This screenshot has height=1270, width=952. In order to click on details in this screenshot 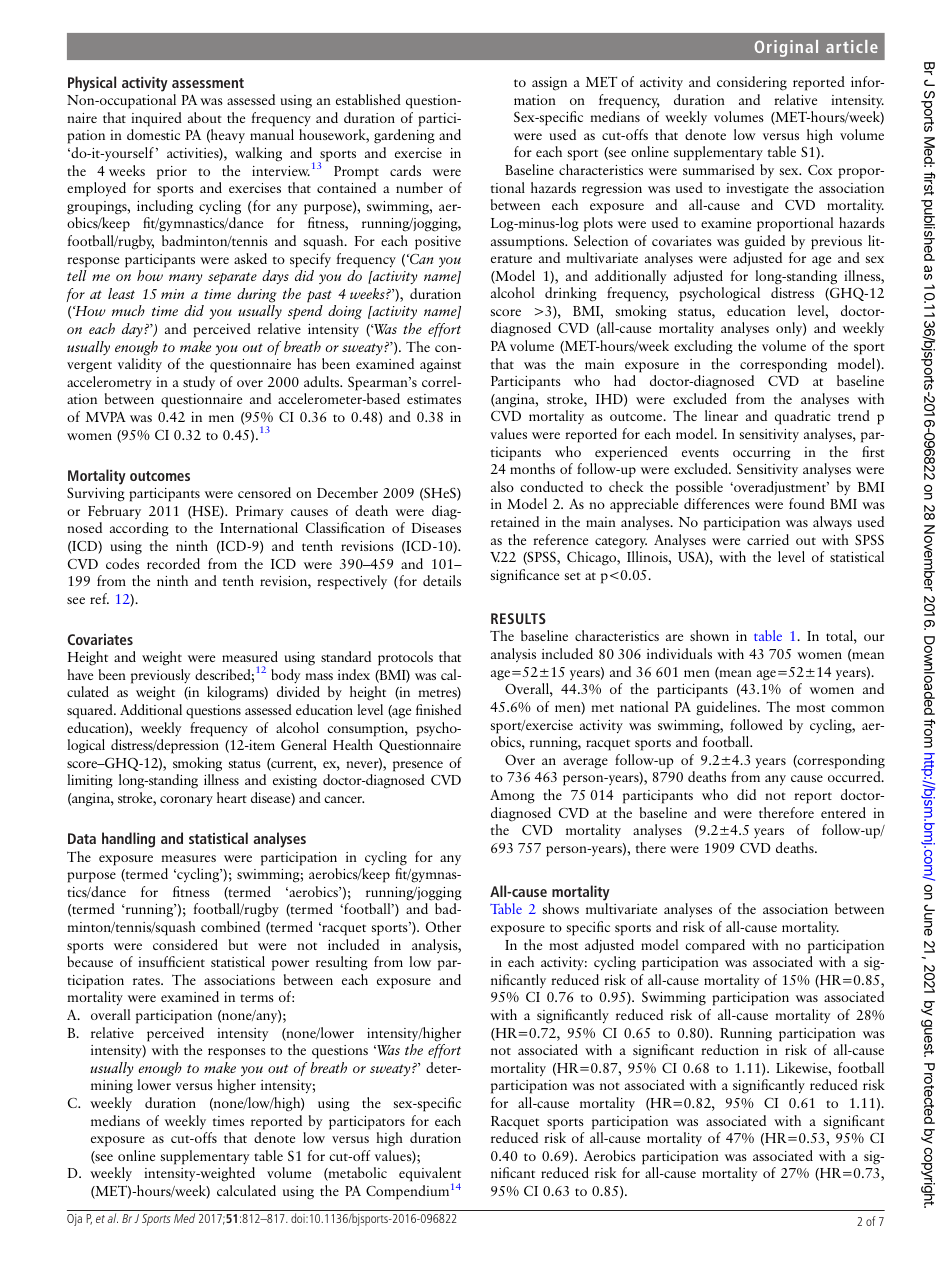, I will do `click(442, 580)`.
